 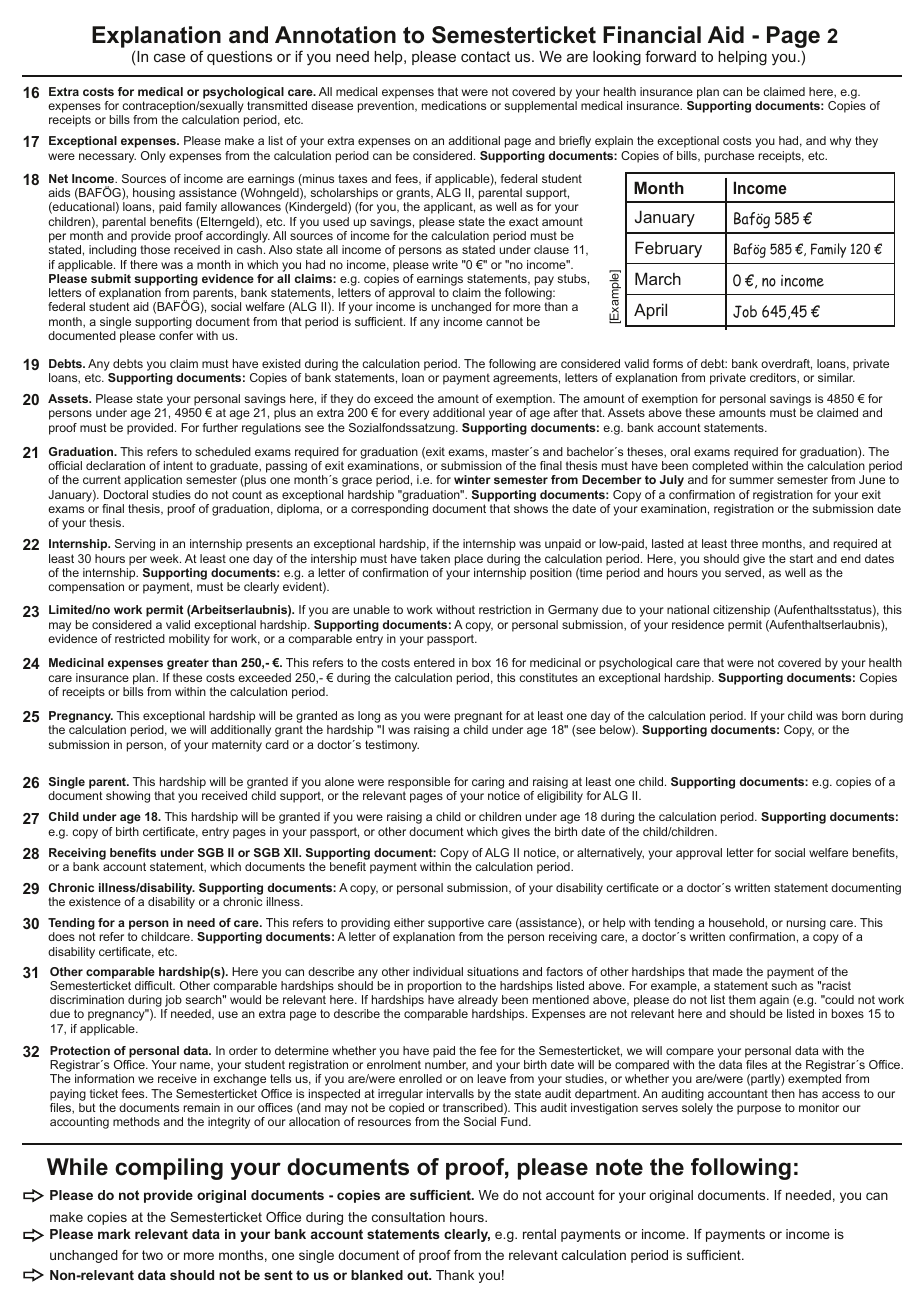 I want to click on intent, so click(x=178, y=465).
